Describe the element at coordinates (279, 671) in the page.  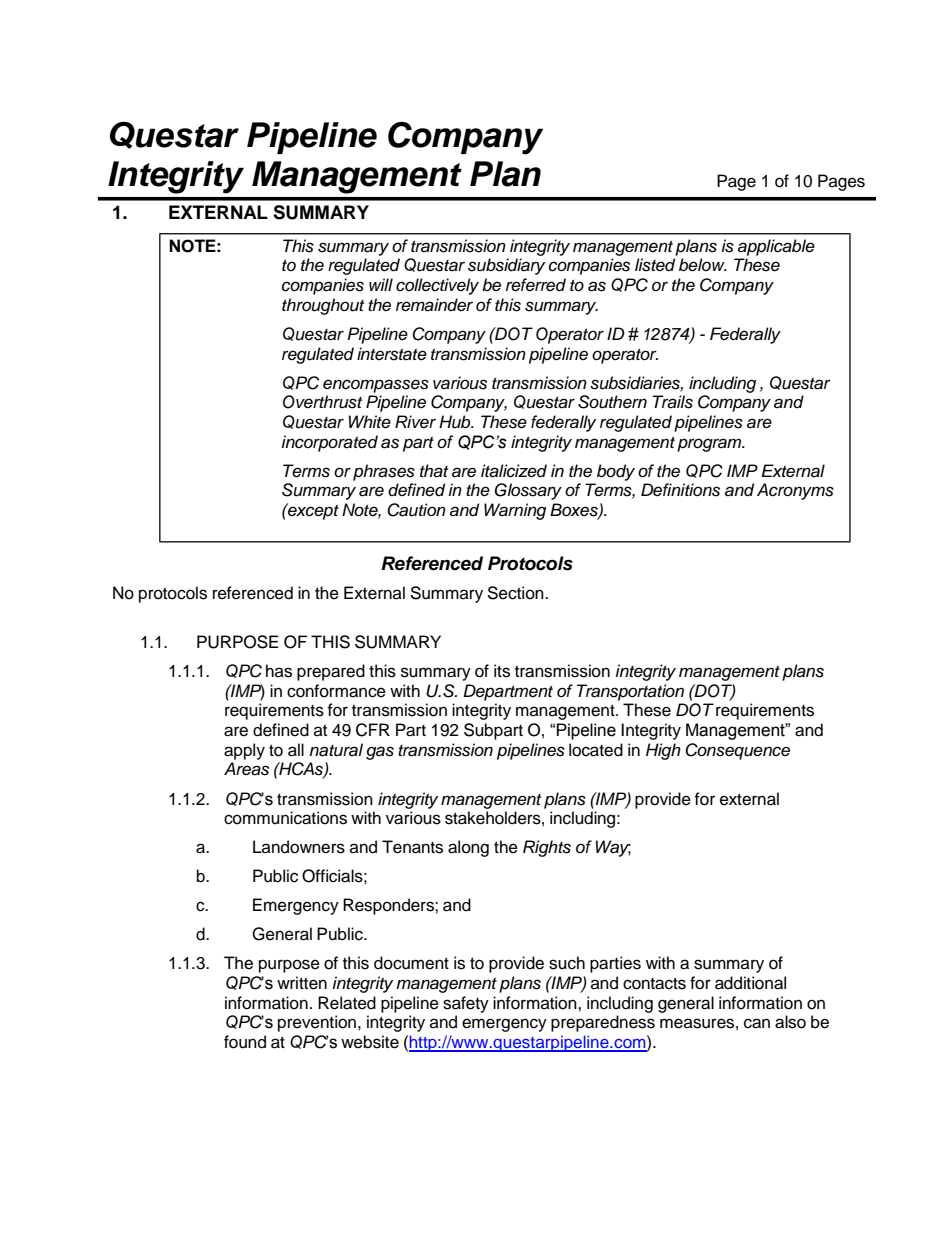
I see `has` at that location.
